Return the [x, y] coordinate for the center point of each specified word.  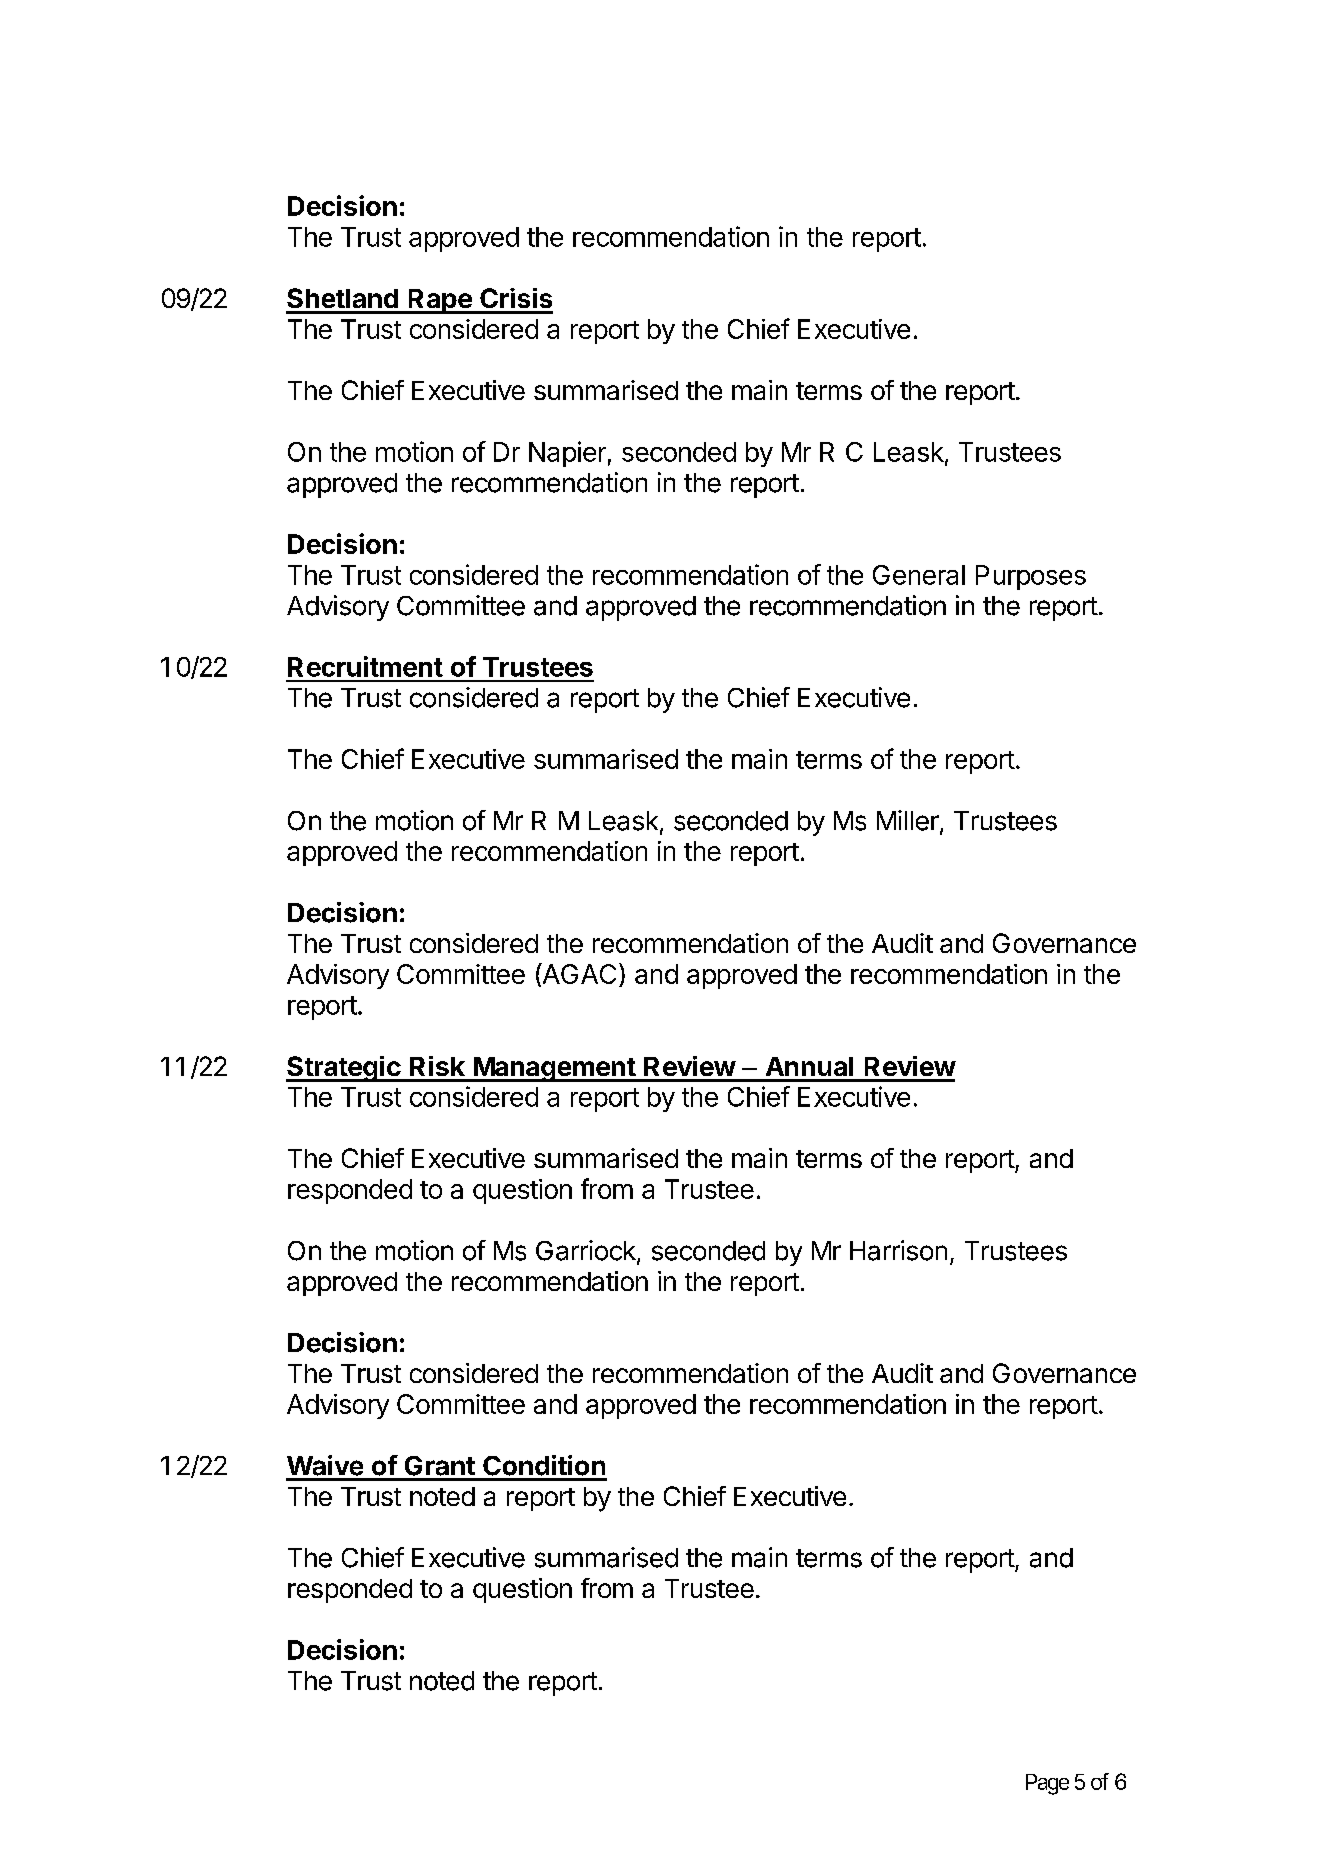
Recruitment [365, 666]
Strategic [344, 1069]
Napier [567, 454]
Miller [909, 821]
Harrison [898, 1250]
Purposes [1031, 577]
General [919, 575]
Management [554, 1069]
